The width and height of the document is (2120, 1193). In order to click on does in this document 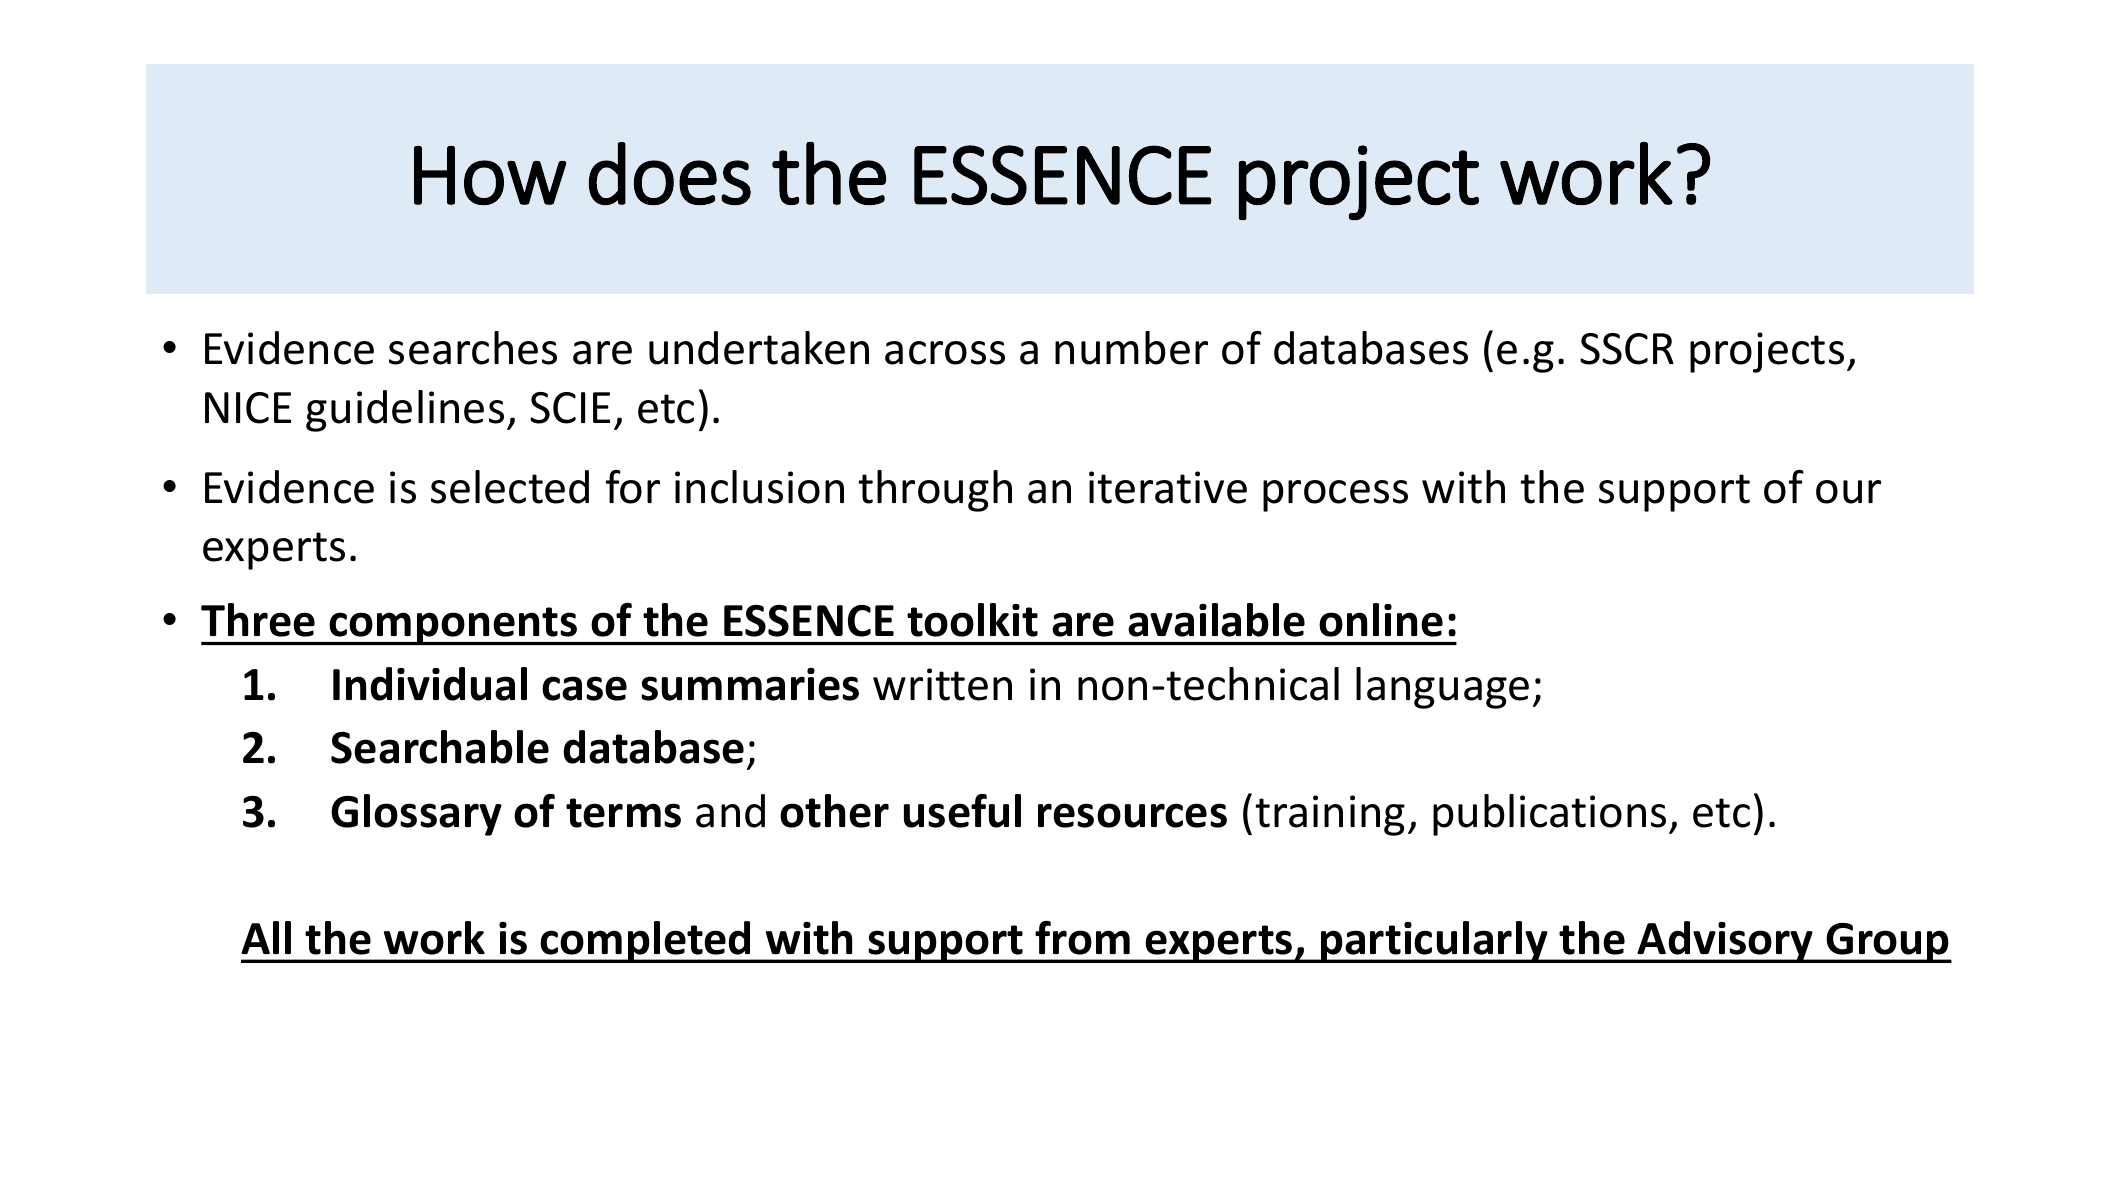, I will do `click(670, 173)`.
